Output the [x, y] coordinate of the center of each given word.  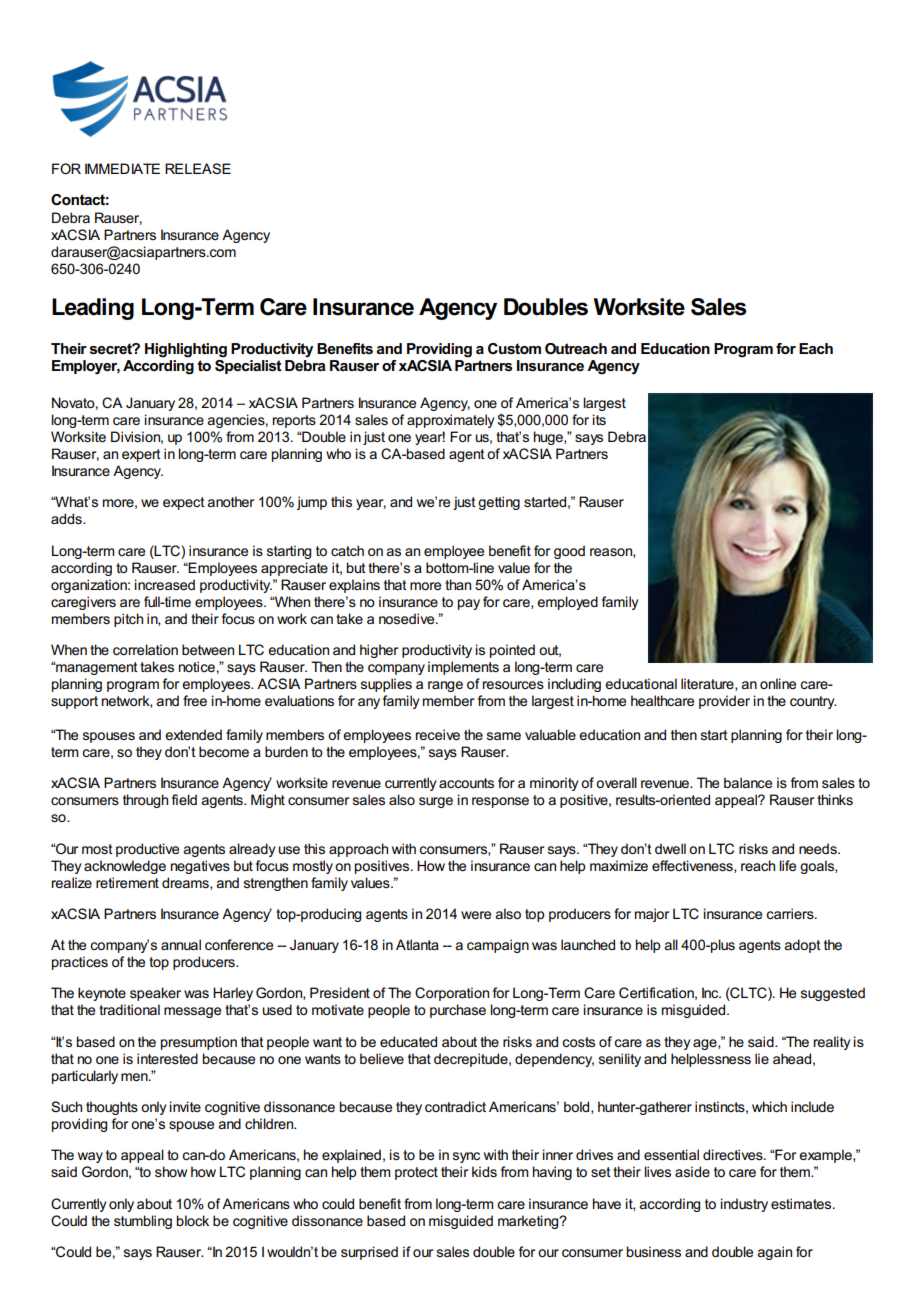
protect [416, 1173]
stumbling [143, 1222]
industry [744, 1205]
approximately [450, 421]
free [195, 700]
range [445, 686]
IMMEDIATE [122, 168]
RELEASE [198, 168]
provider [724, 702]
